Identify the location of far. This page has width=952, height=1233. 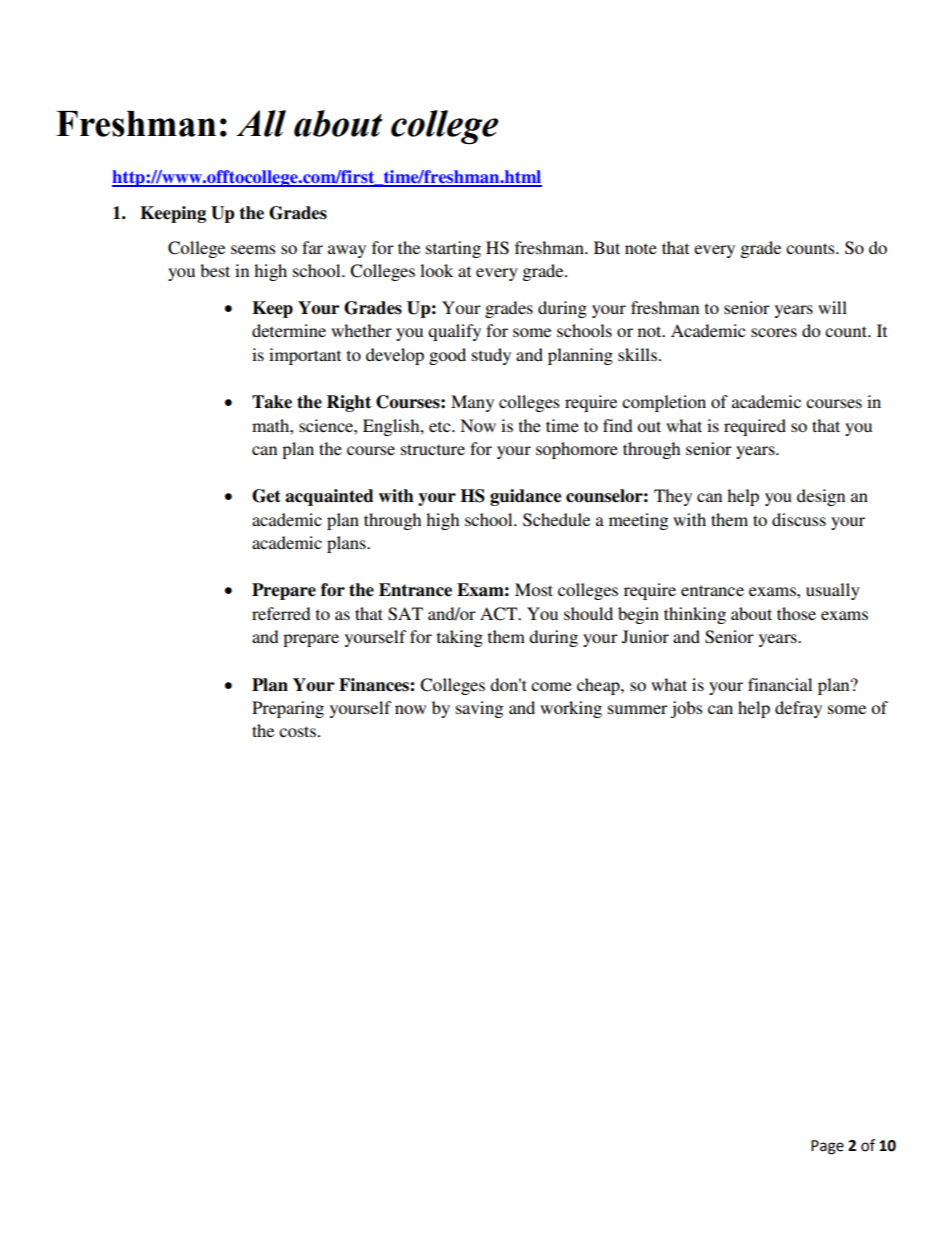
(312, 247).
